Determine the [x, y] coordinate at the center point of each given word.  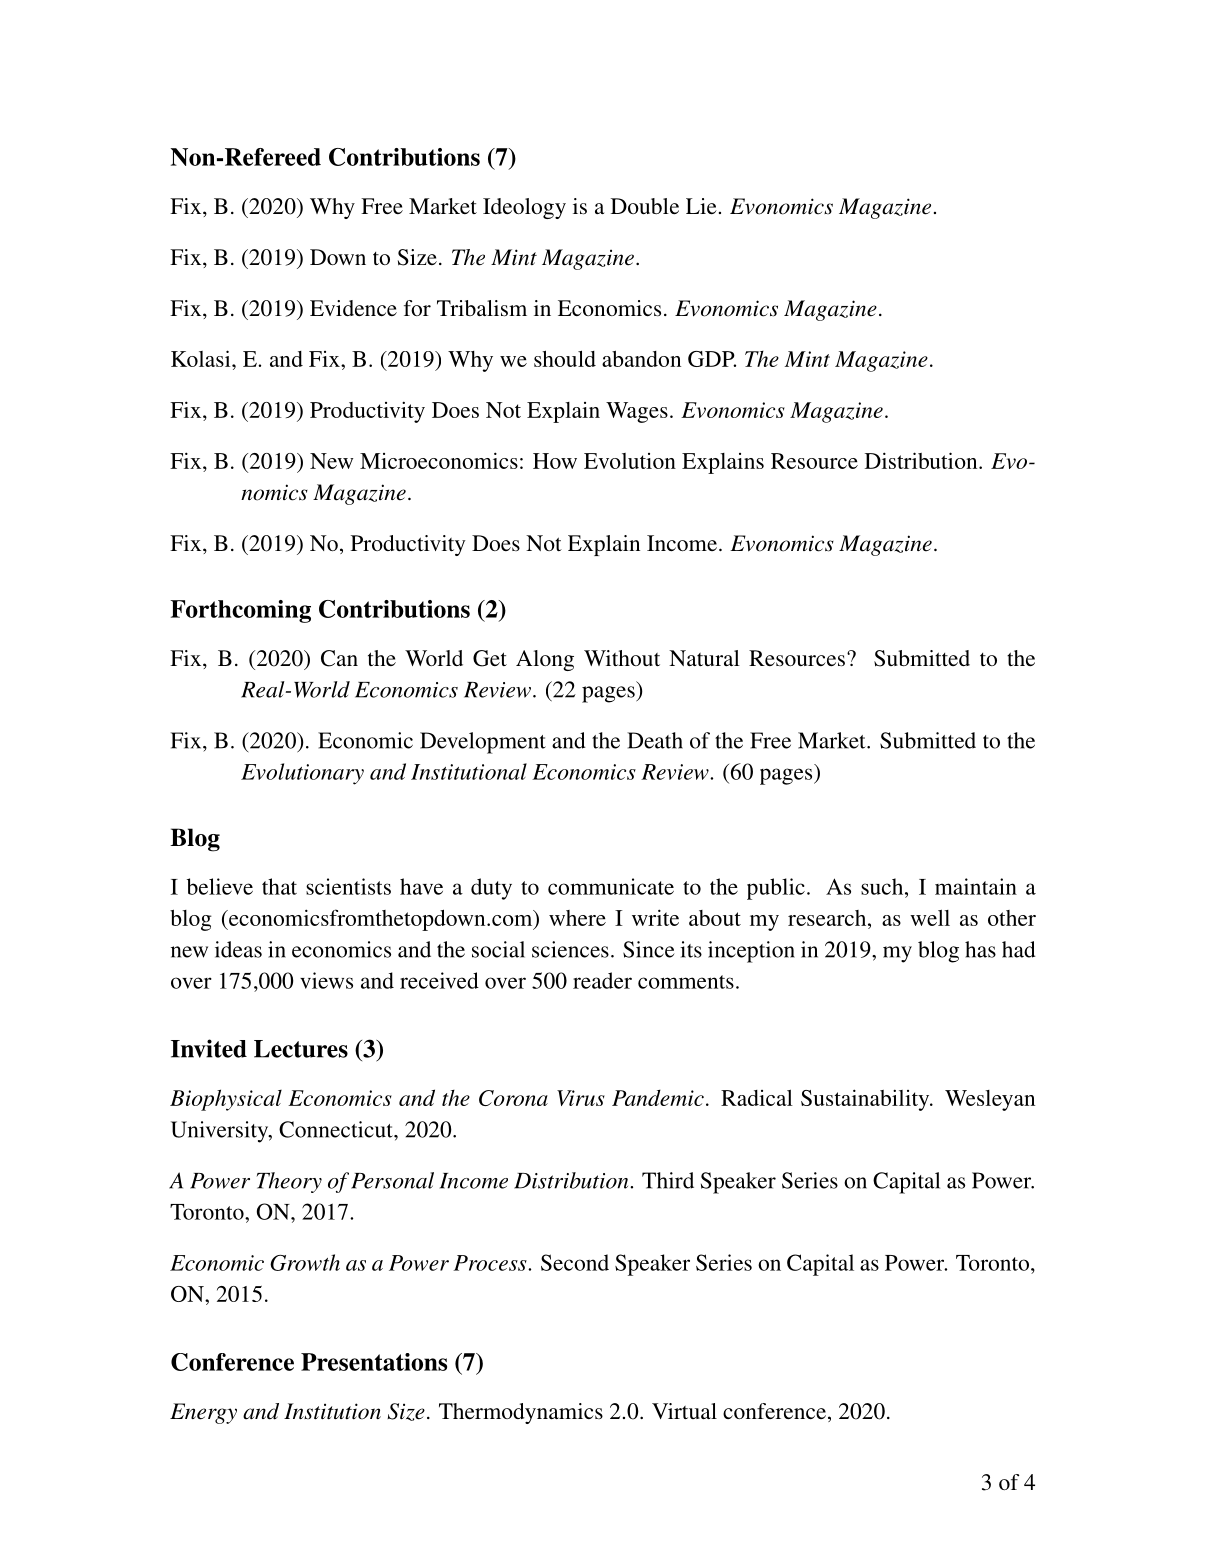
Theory [289, 1182]
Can [339, 658]
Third [668, 1180]
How [555, 461]
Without [622, 658]
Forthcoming [240, 611]
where [577, 918]
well [930, 917]
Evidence [353, 308]
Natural [704, 658]
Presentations [374, 1362]
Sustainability [866, 1100]
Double [645, 206]
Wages [637, 412]
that [279, 886]
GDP [712, 359]
